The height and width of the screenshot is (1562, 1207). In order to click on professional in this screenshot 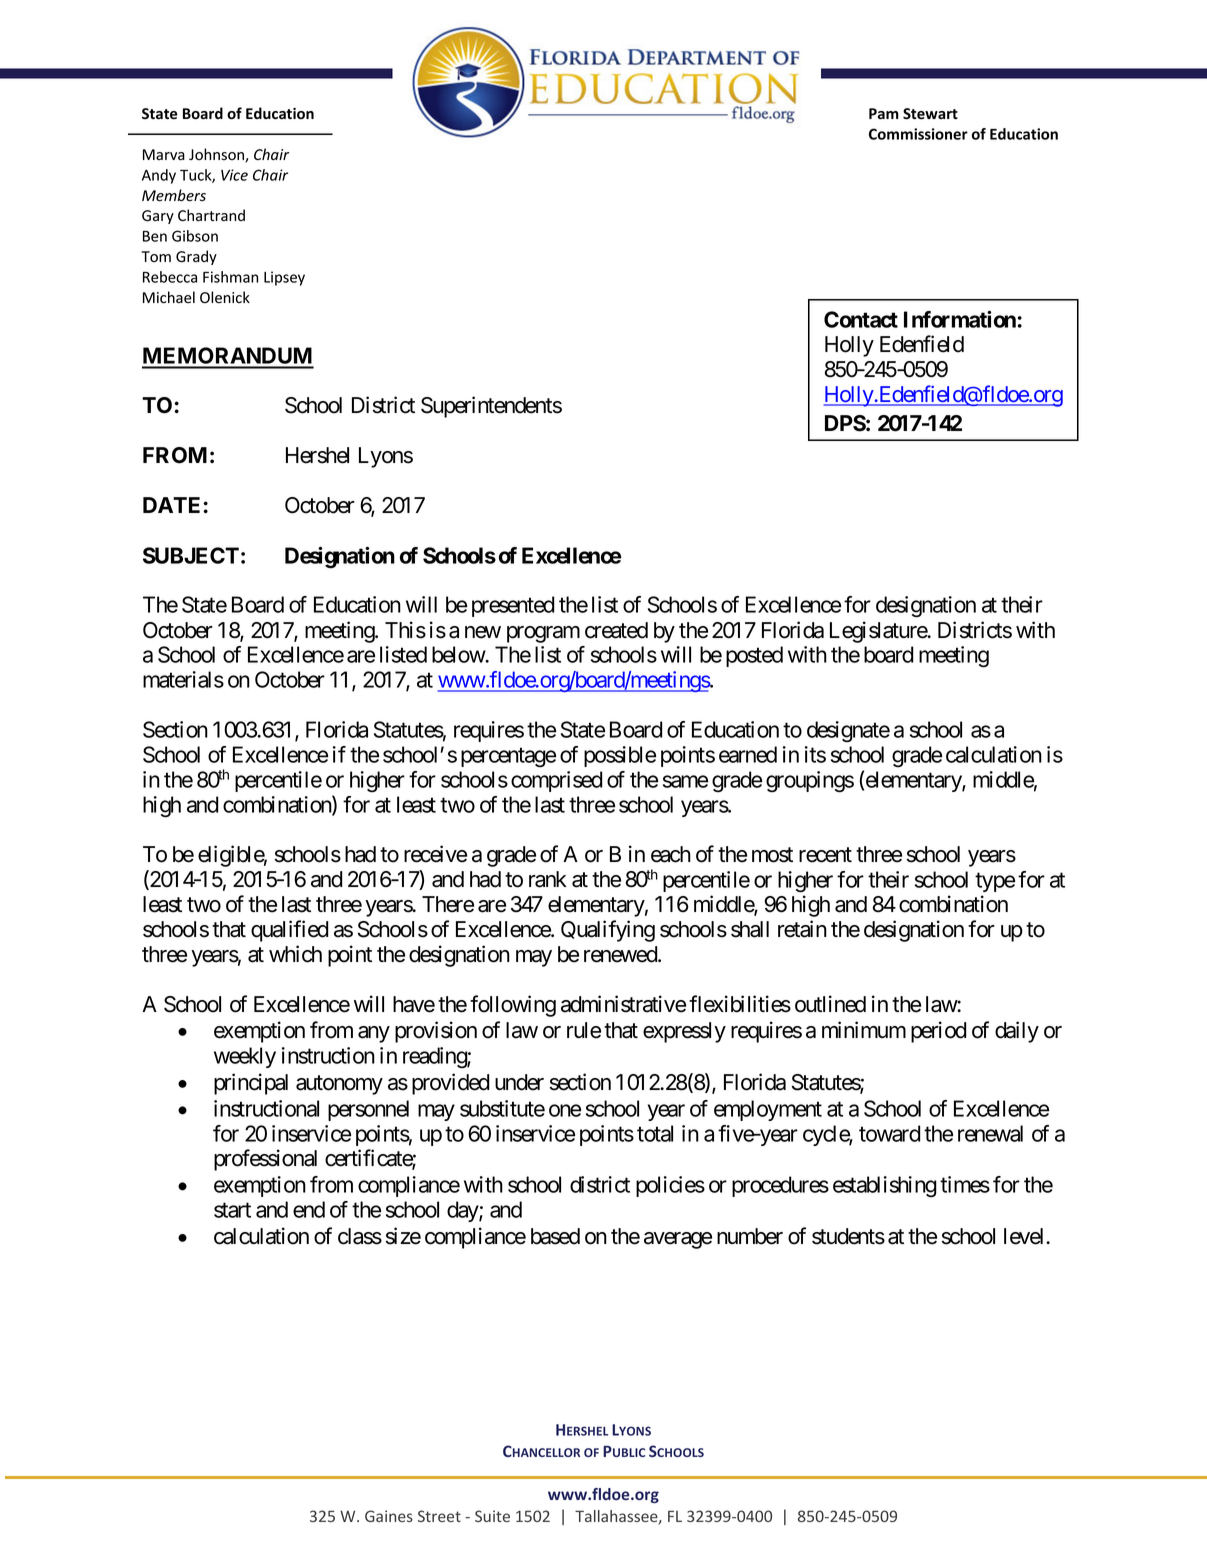, I will do `click(265, 1160)`.
